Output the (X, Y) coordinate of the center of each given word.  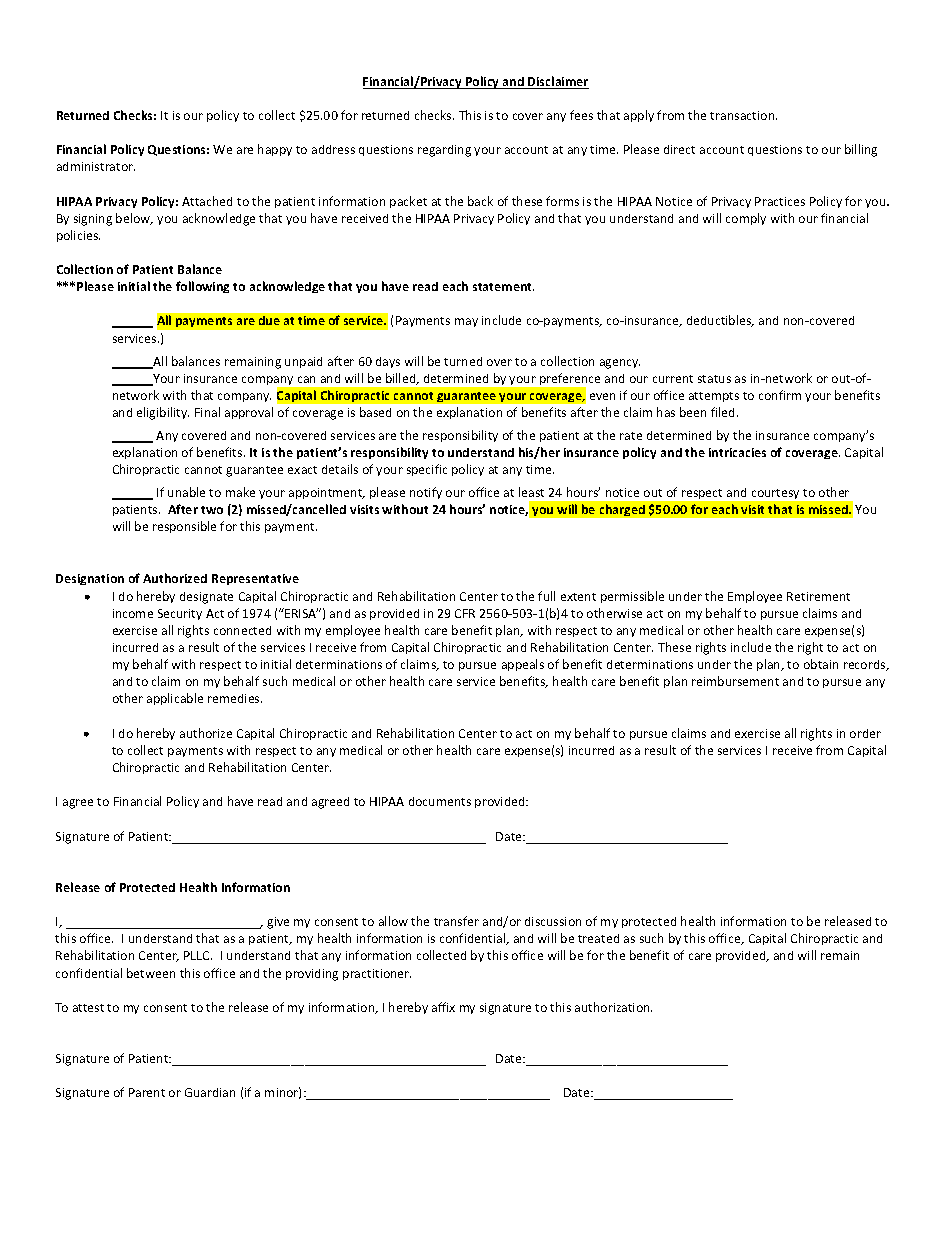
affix (443, 1007)
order (865, 733)
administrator (96, 166)
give (278, 923)
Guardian (210, 1092)
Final (207, 412)
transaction (743, 115)
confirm (780, 395)
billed (402, 379)
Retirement (818, 596)
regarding (444, 151)
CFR (465, 613)
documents (440, 801)
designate (206, 598)
